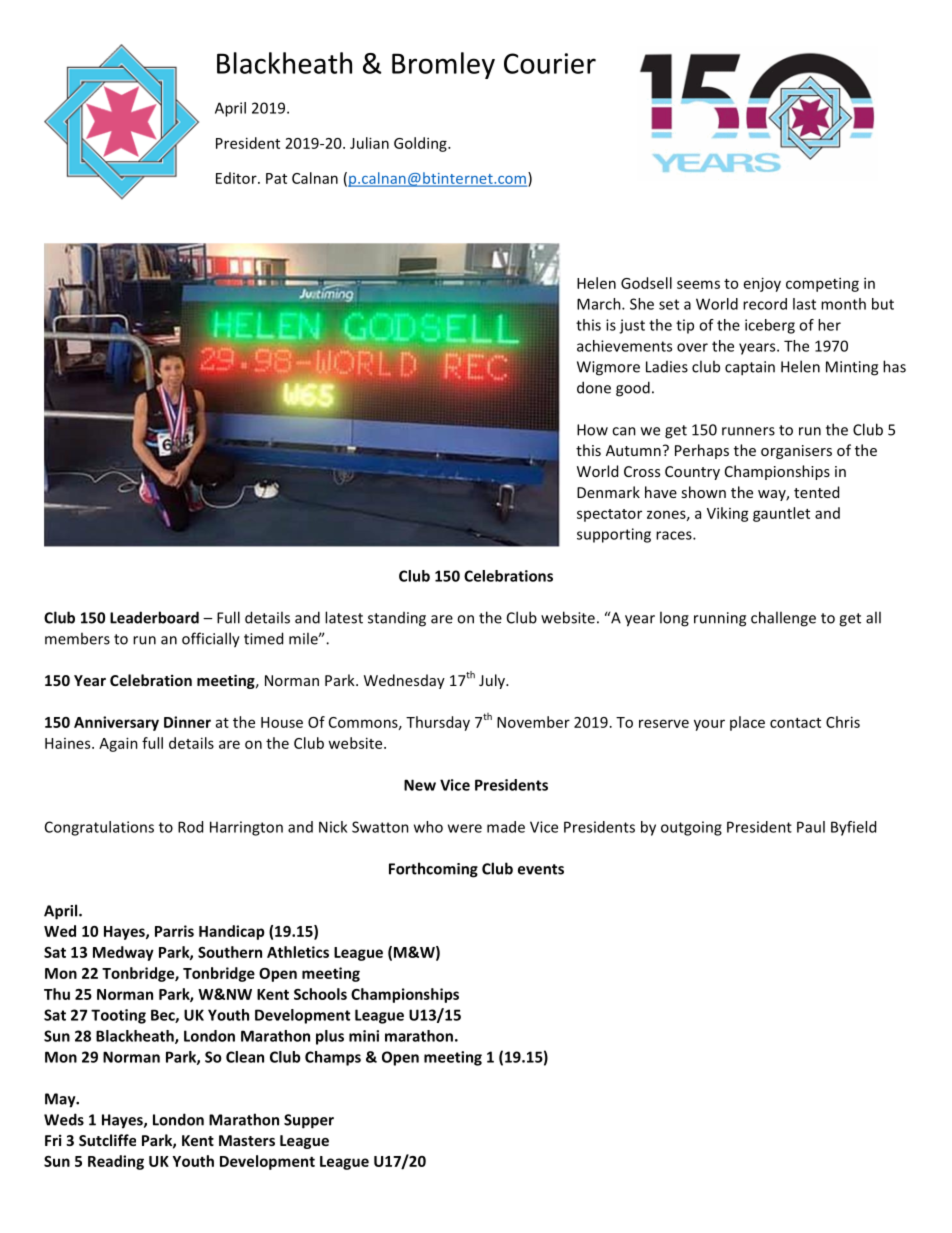 This screenshot has height=1233, width=952. Describe the element at coordinates (796, 452) in the screenshot. I see `organisers` at that location.
